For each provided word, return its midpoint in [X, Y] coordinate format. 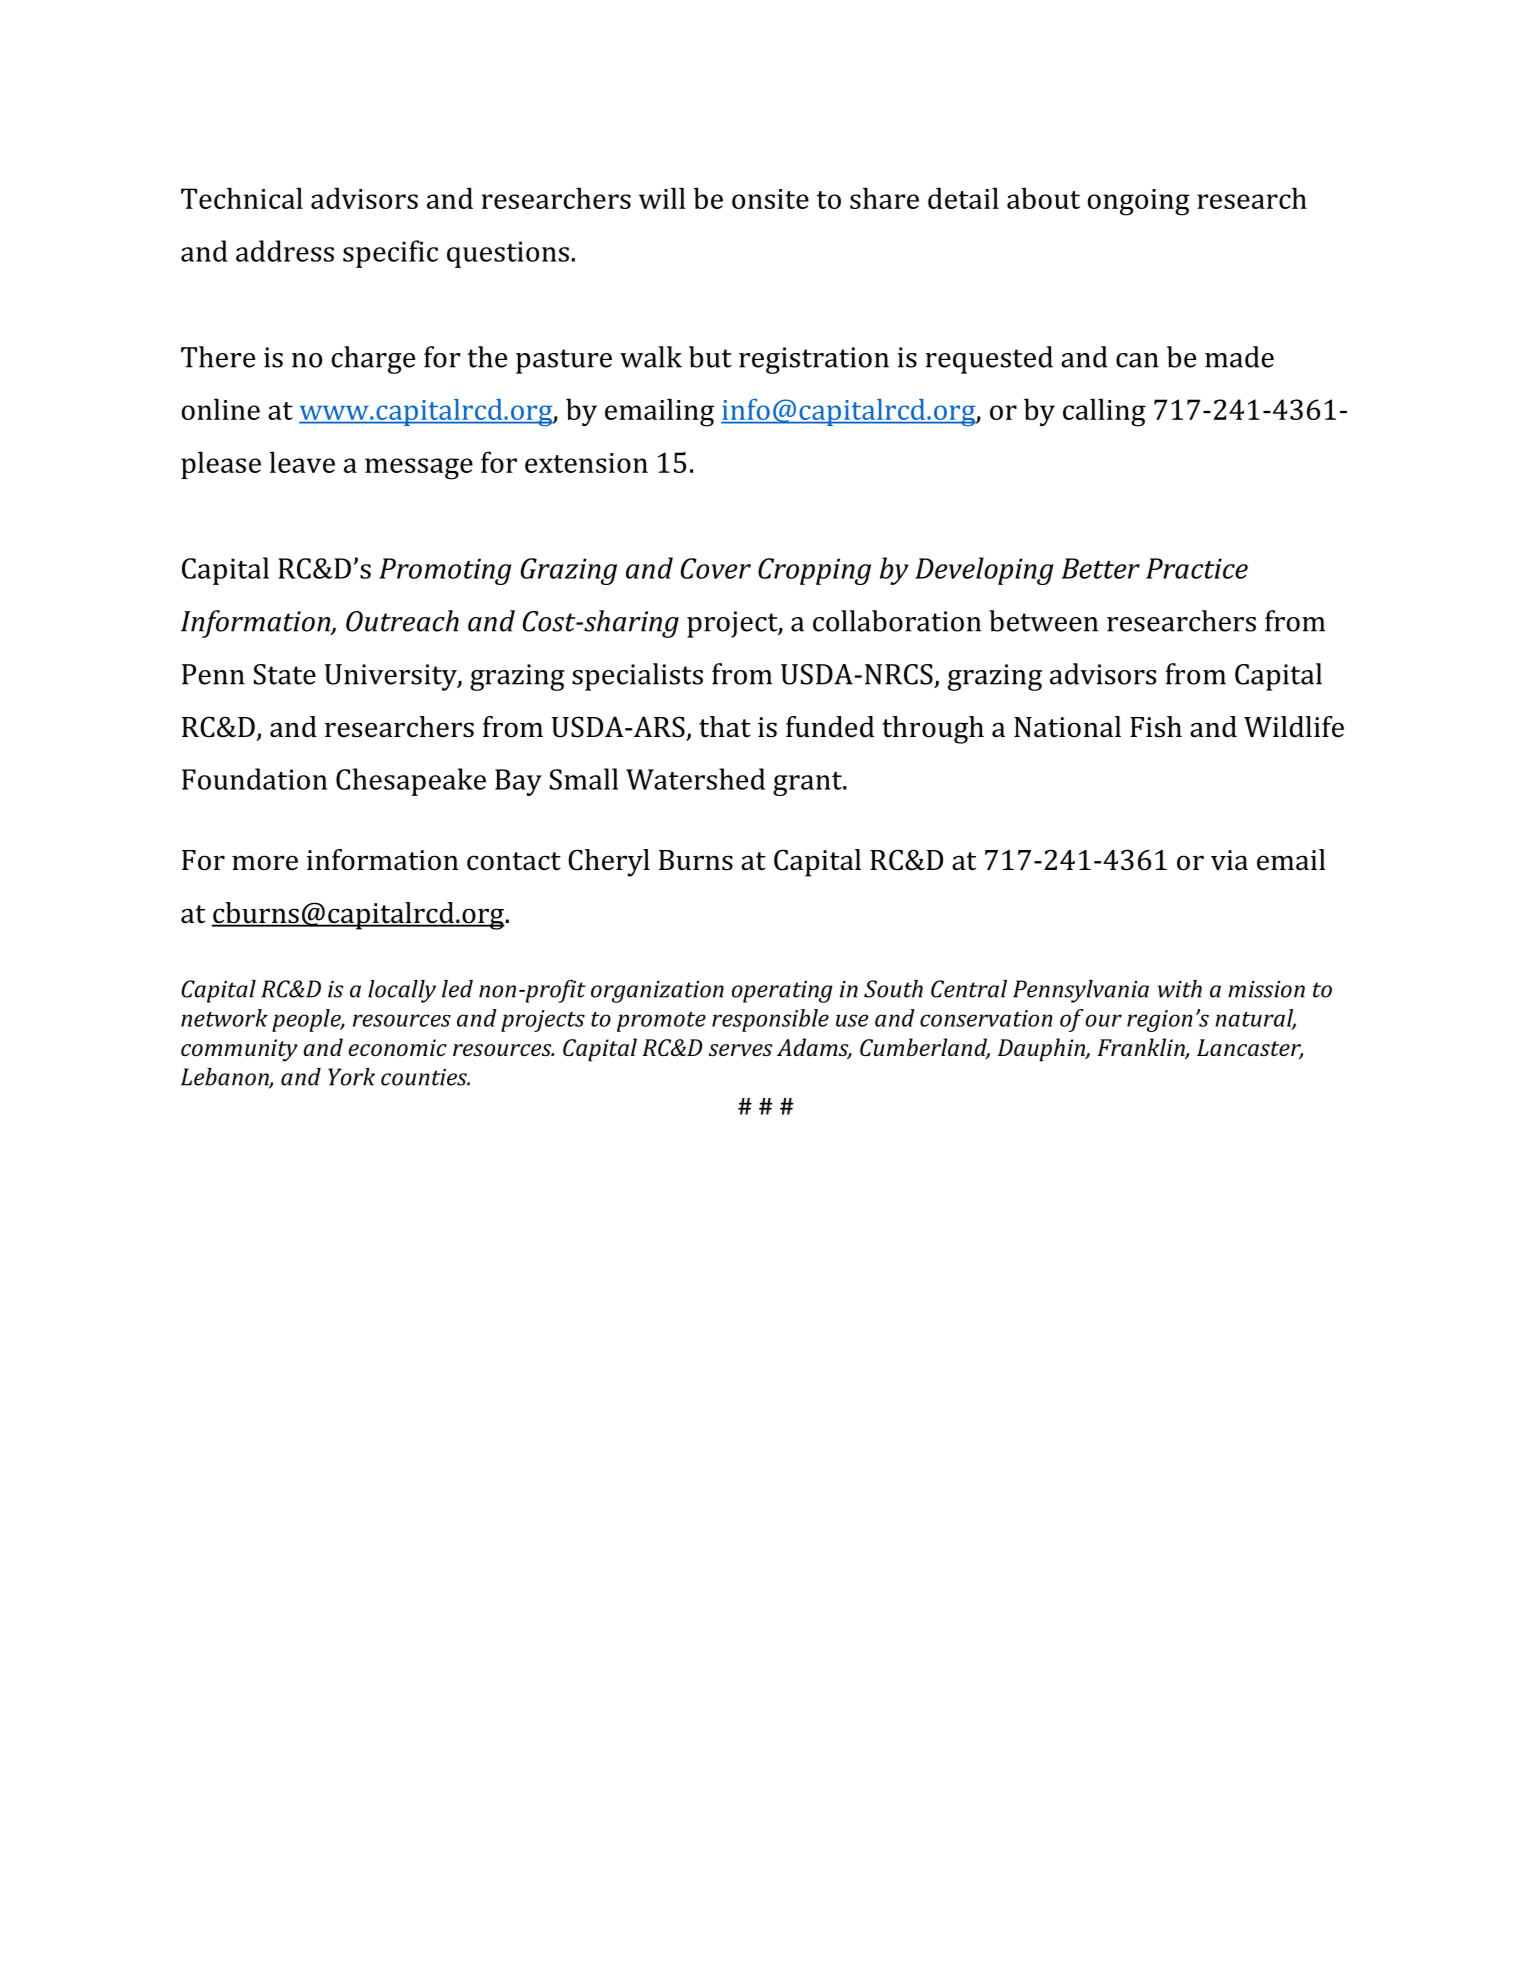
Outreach [402, 621]
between [1043, 621]
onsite [770, 199]
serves [740, 1050]
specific [390, 254]
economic [397, 1047]
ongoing [1139, 202]
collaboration [897, 621]
